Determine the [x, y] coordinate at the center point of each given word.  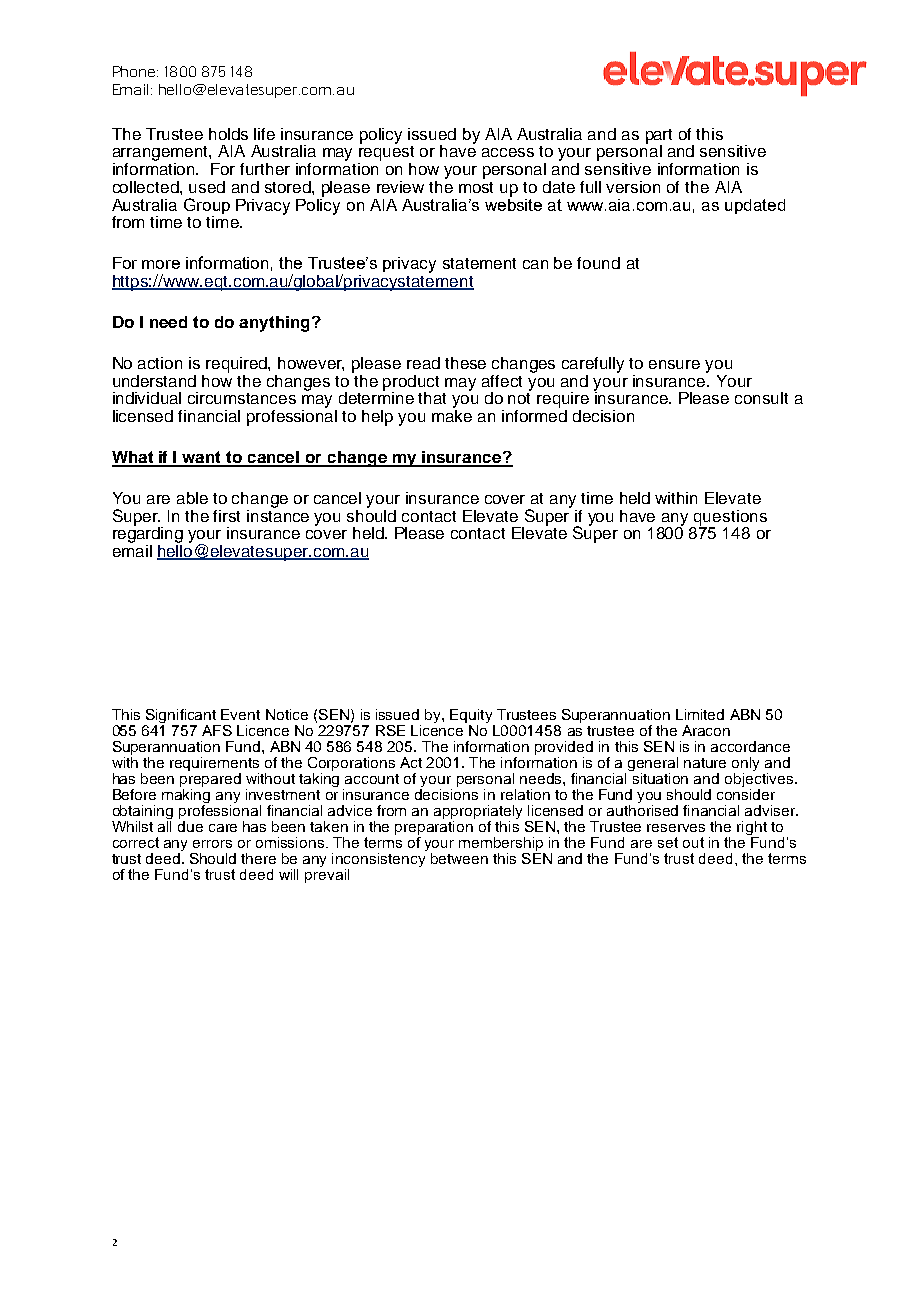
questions [729, 519]
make [452, 414]
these [465, 363]
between [459, 858]
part [659, 137]
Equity [471, 716]
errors [212, 844]
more [161, 264]
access [508, 152]
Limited [700, 714]
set [668, 842]
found [598, 263]
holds [228, 134]
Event [240, 714]
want [202, 458]
